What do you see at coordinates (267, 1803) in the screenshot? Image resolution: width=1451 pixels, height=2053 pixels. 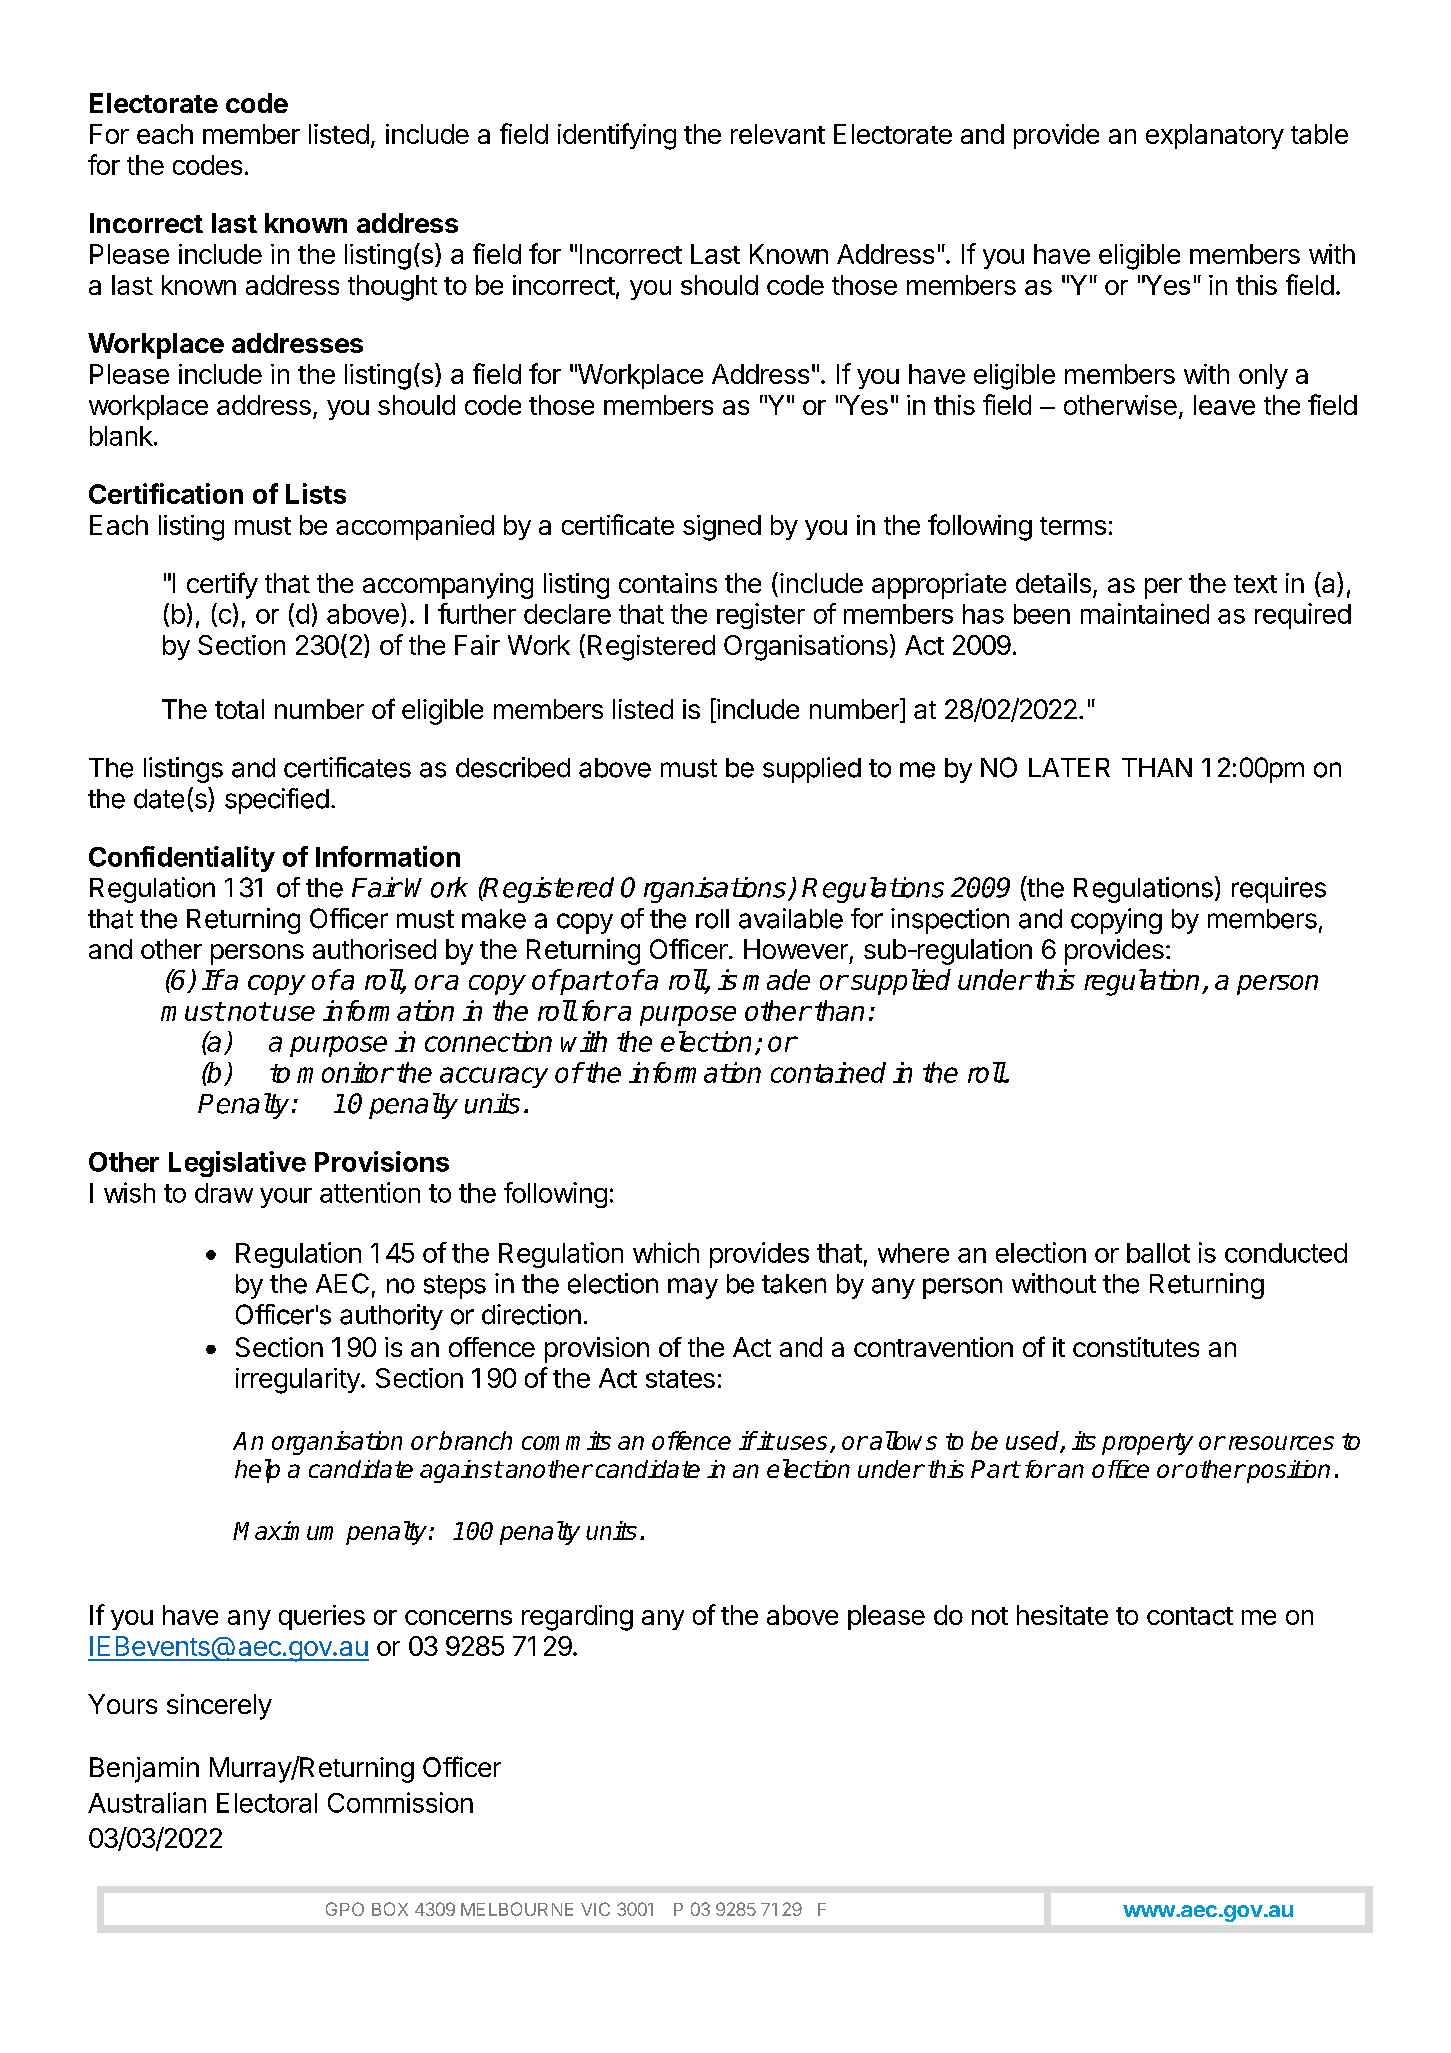 I see `Electoral` at bounding box center [267, 1803].
